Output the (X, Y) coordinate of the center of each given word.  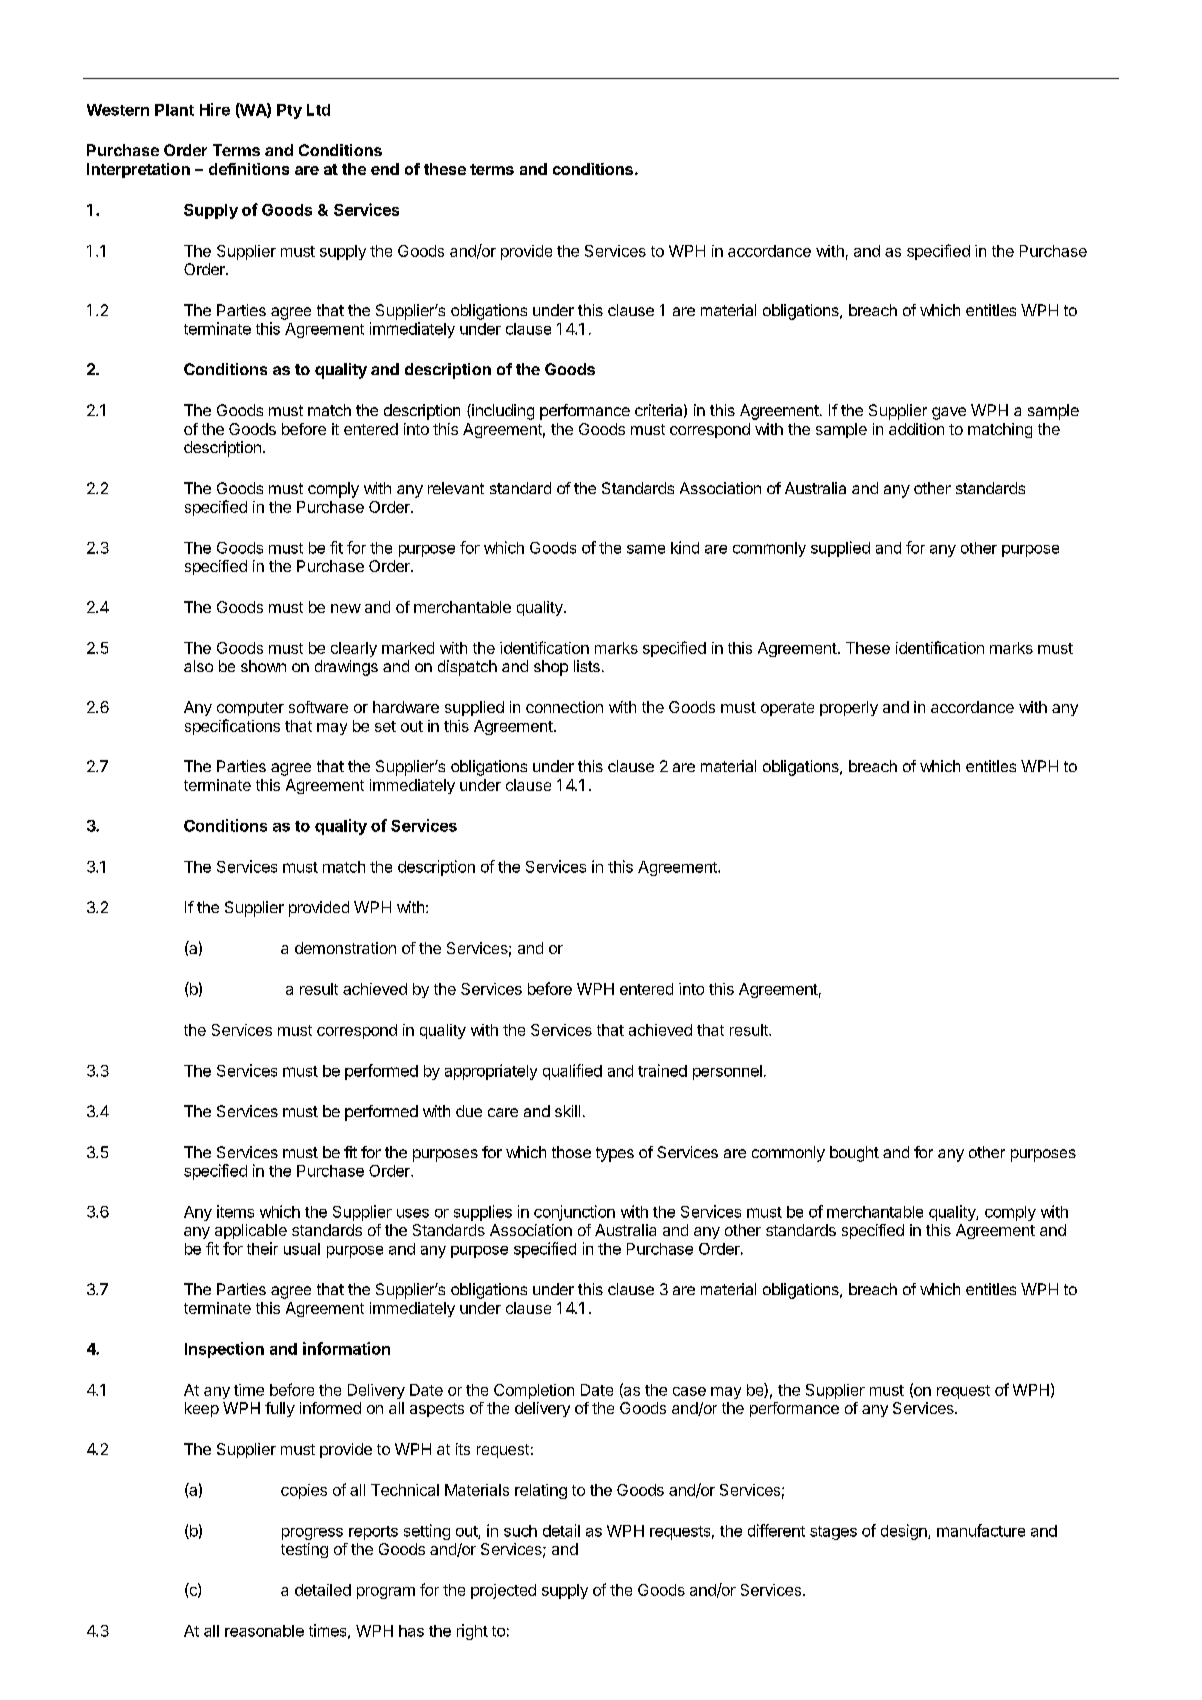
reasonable (264, 1631)
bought (854, 1154)
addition (916, 429)
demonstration (345, 948)
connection (564, 707)
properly (849, 708)
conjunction (574, 1213)
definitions (249, 169)
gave (949, 413)
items (235, 1211)
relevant (456, 488)
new (346, 608)
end (385, 169)
